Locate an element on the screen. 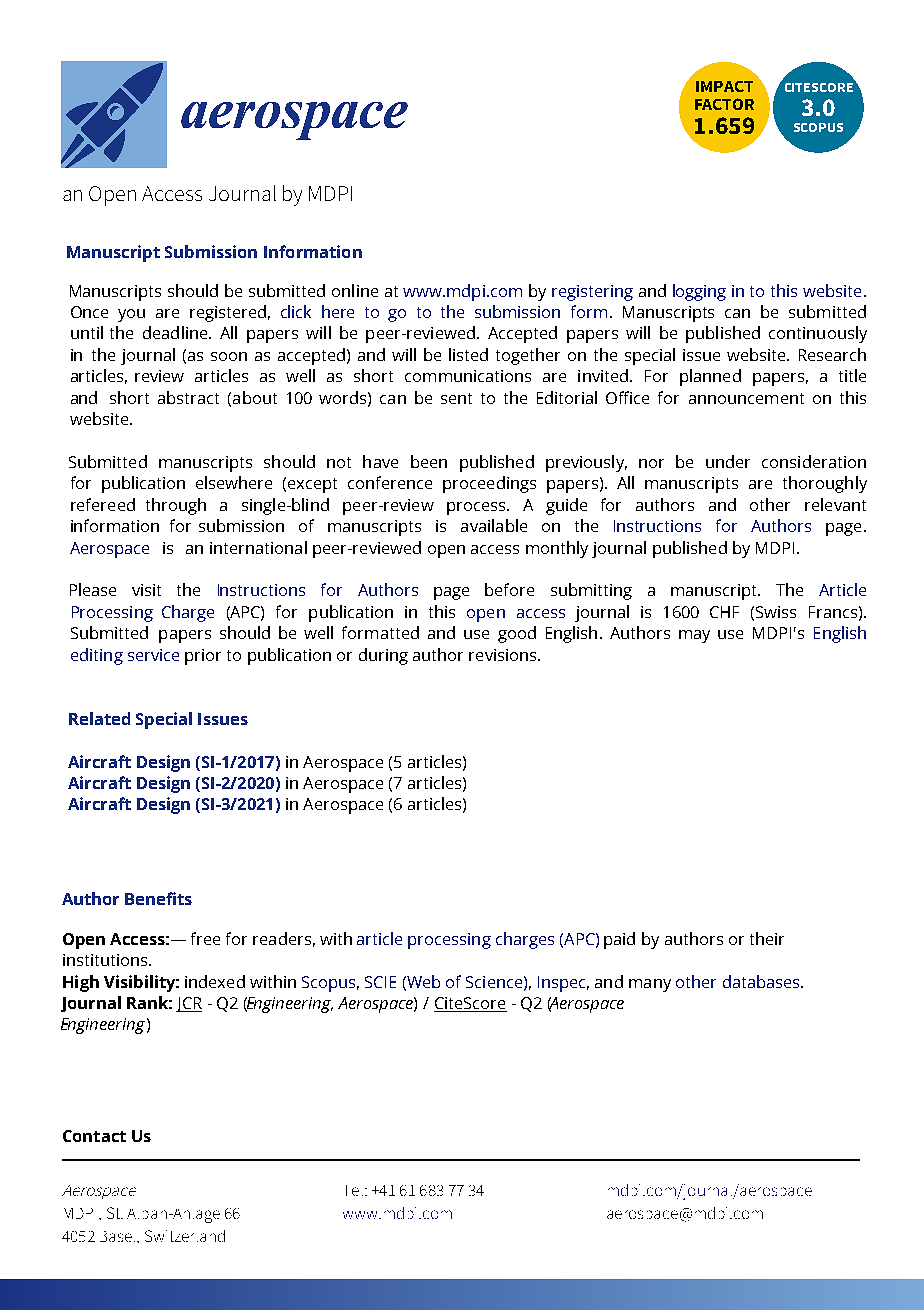 The image size is (924, 1310). their is located at coordinates (767, 938).
